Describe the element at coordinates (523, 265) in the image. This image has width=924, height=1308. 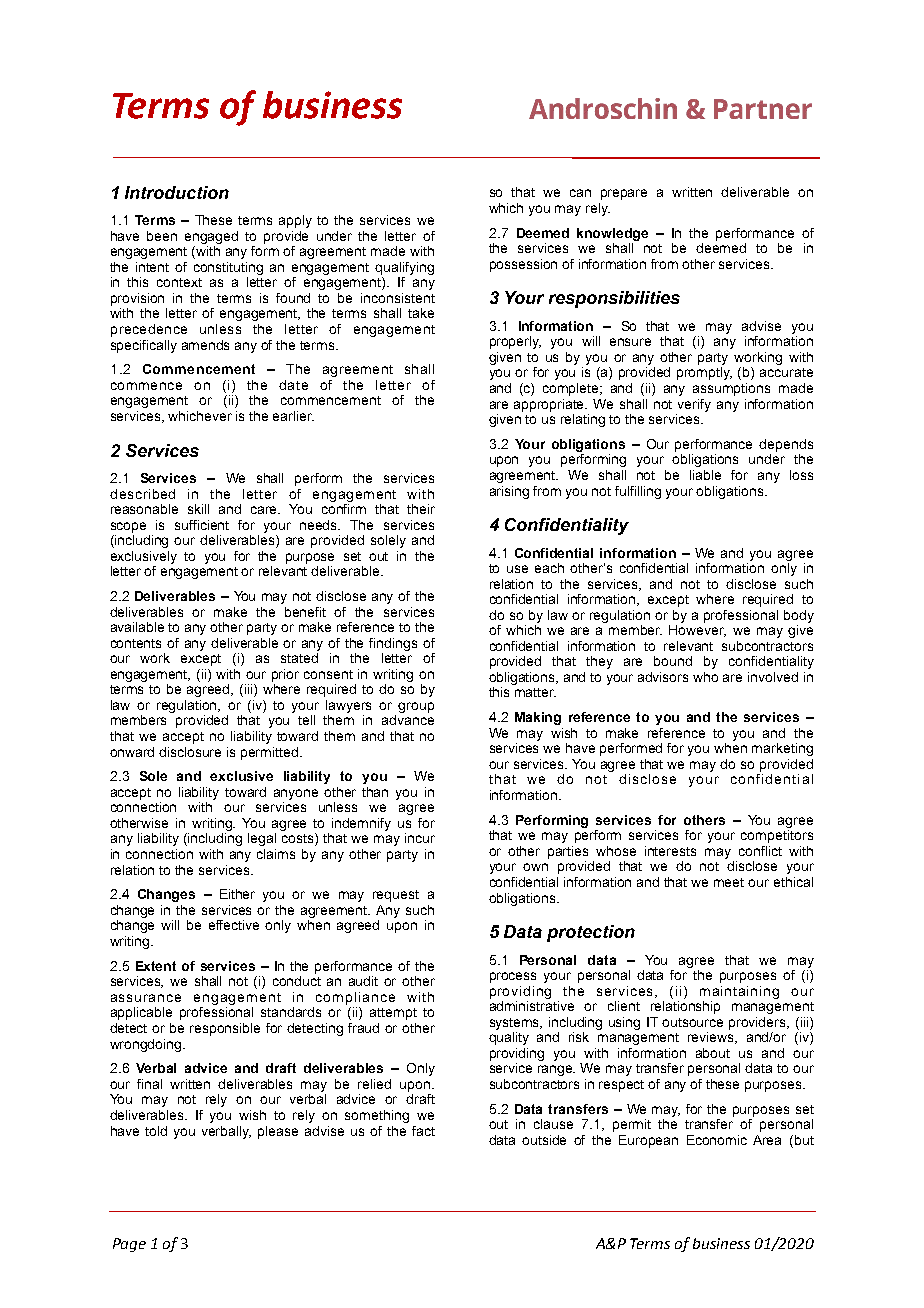
I see `possession` at that location.
